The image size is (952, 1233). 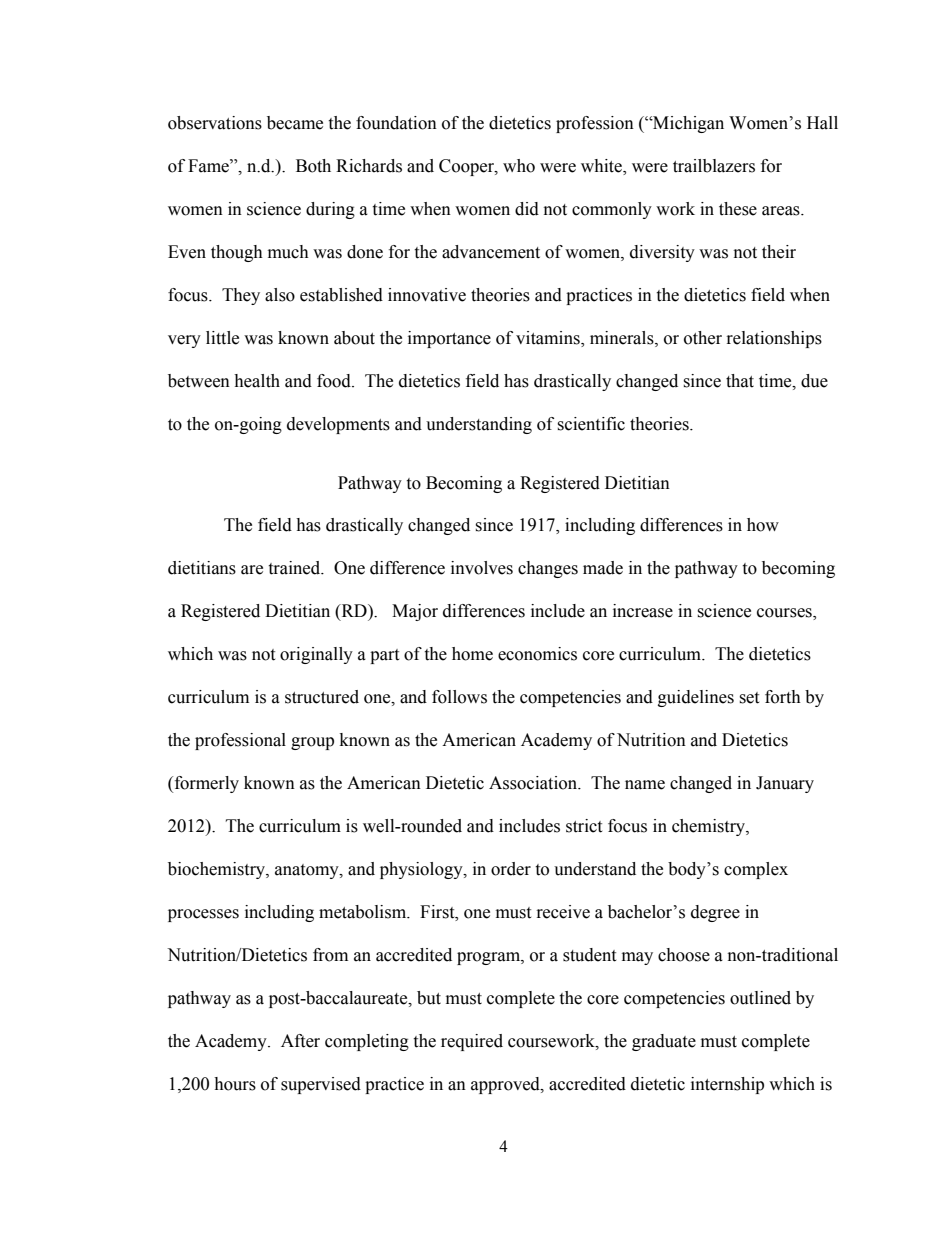 What do you see at coordinates (300, 1041) in the screenshot?
I see `After` at bounding box center [300, 1041].
